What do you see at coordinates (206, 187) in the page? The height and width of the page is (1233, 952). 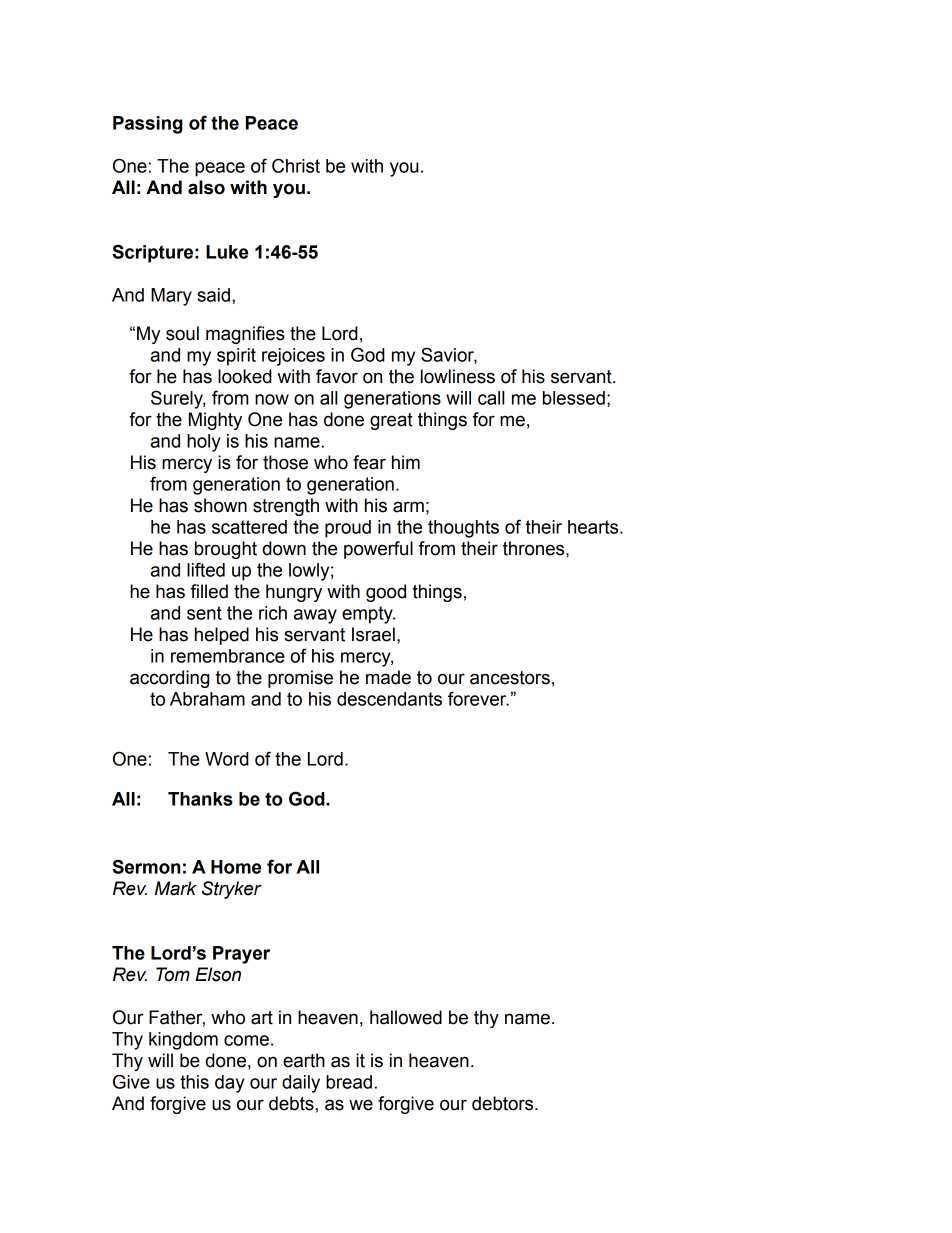 I see `also` at bounding box center [206, 187].
